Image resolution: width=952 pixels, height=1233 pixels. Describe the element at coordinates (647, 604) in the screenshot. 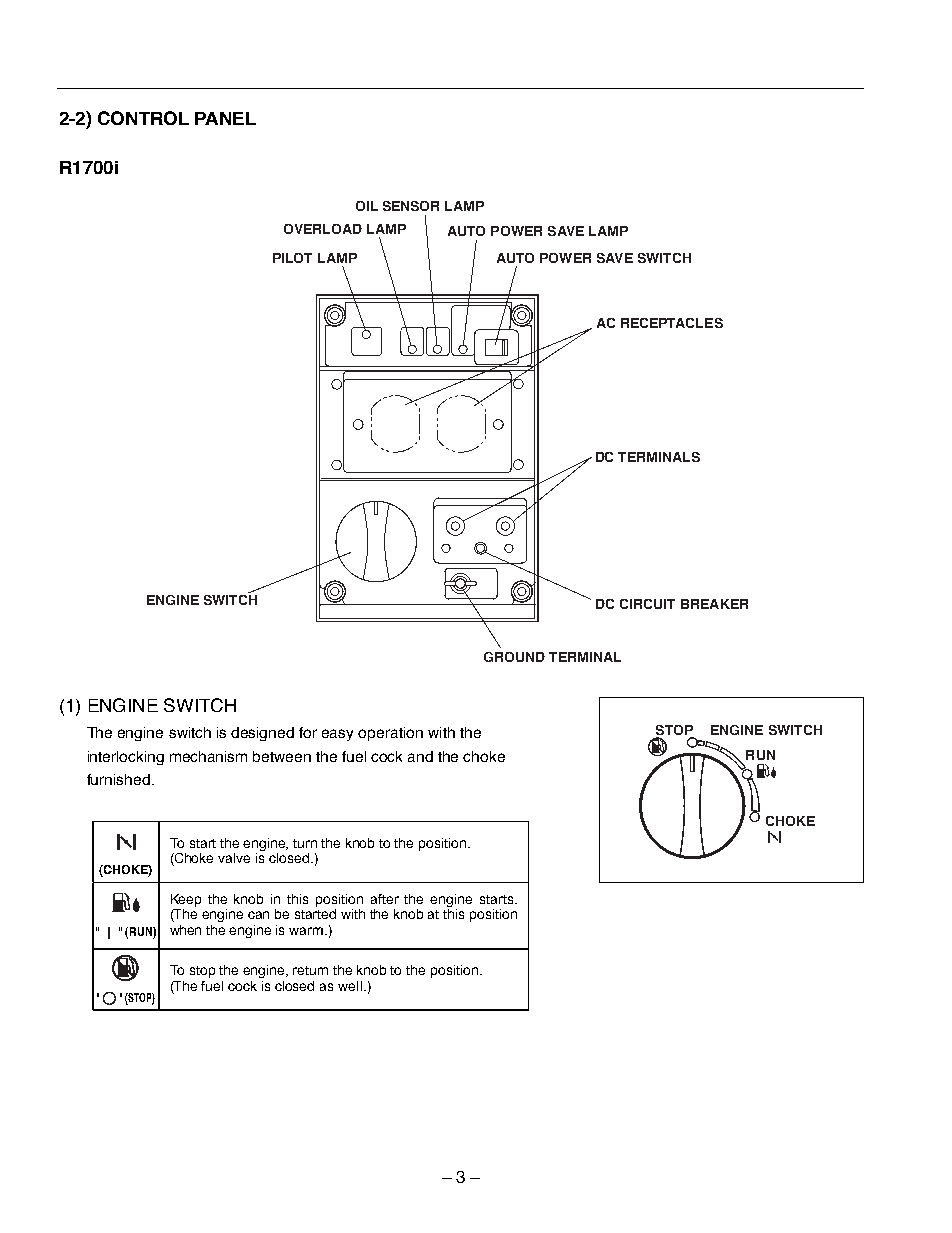

I see `CIRCUIT` at that location.
